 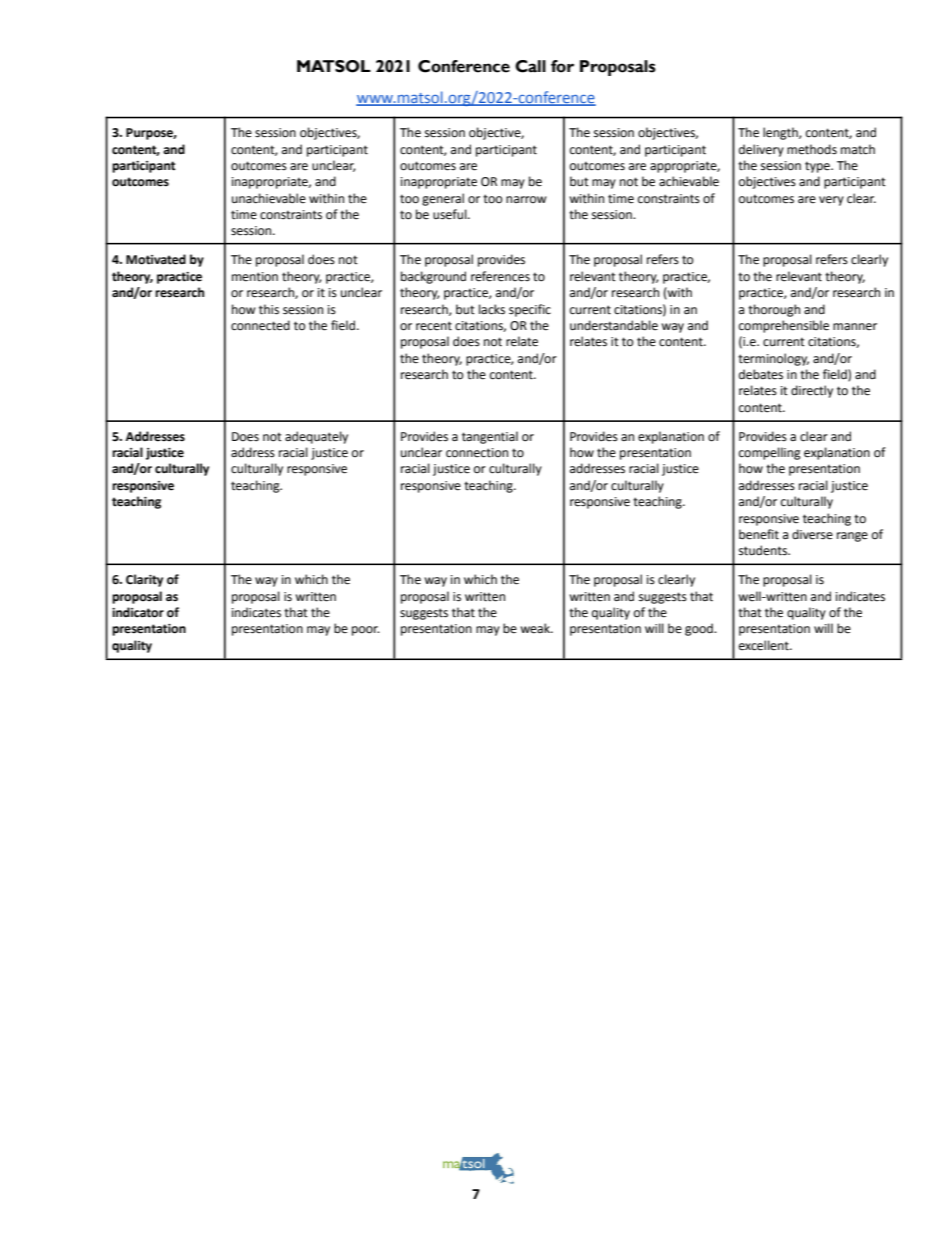 What do you see at coordinates (490, 437) in the screenshot?
I see `tangential` at bounding box center [490, 437].
